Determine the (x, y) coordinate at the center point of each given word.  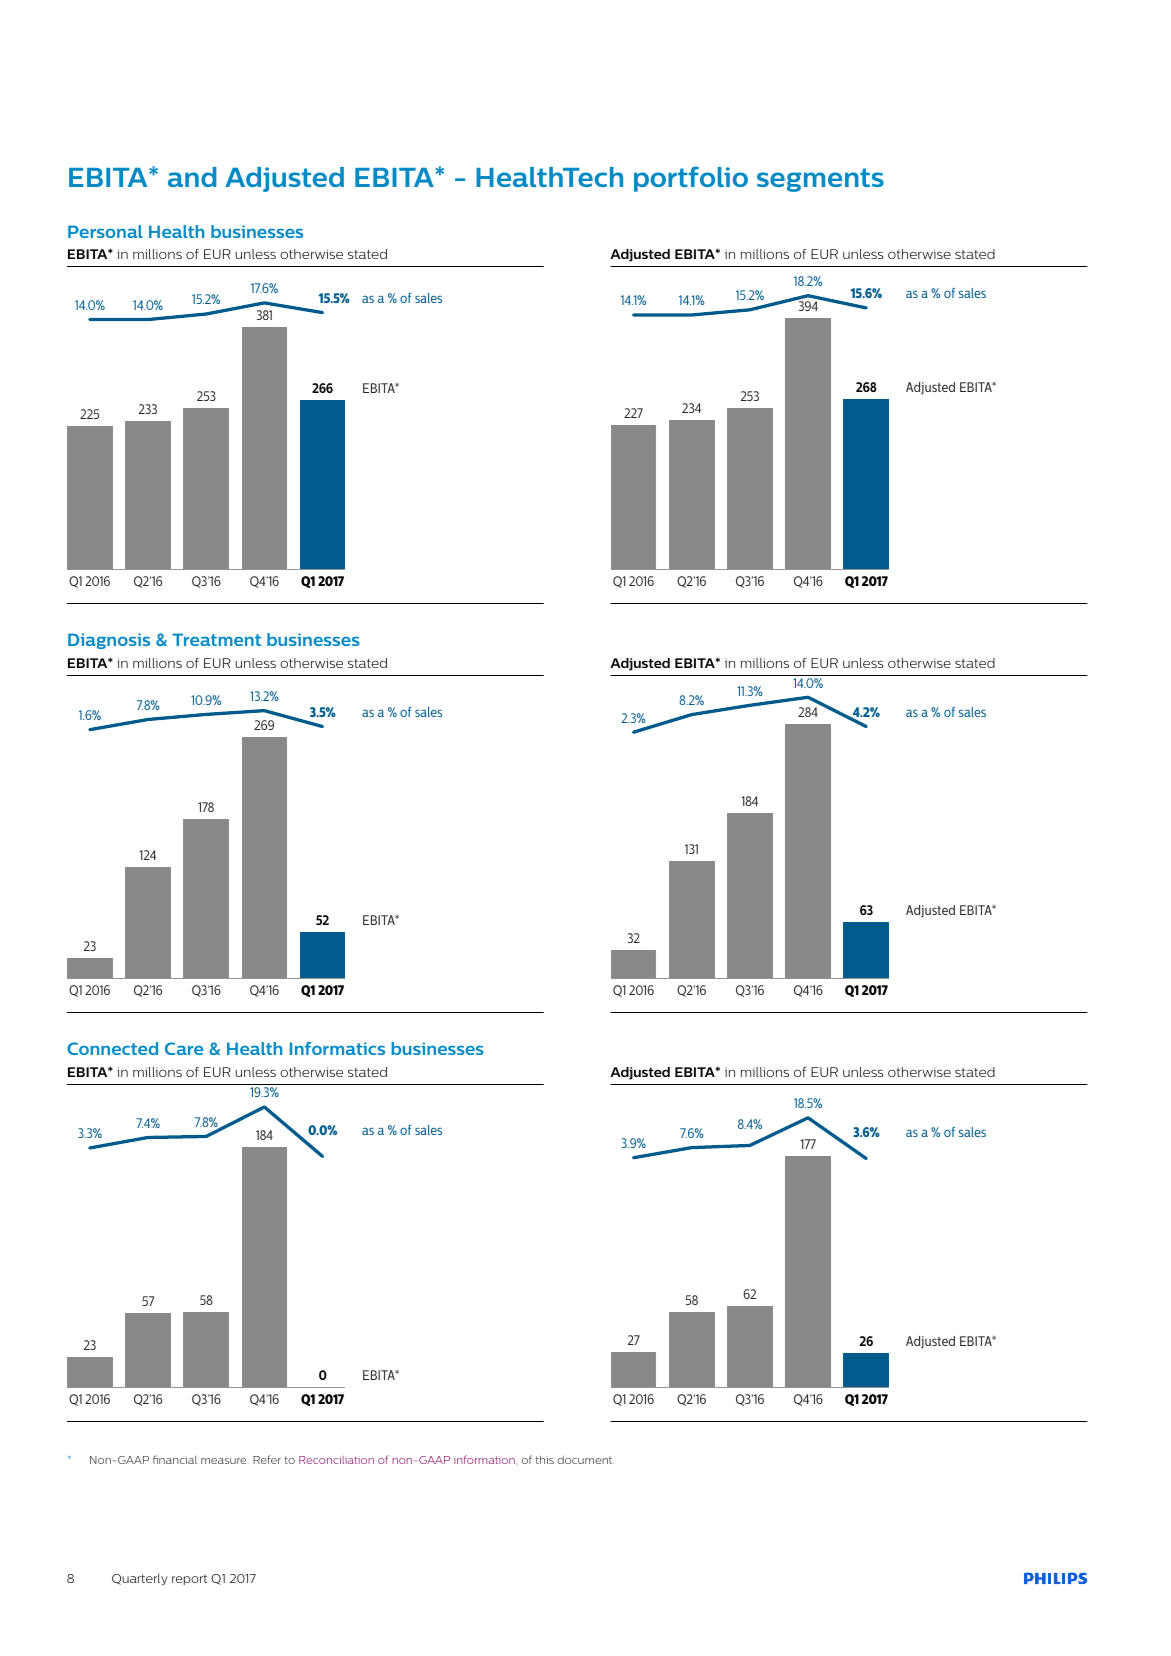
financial (175, 1459)
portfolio (691, 179)
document (586, 1460)
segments (820, 180)
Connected (112, 1048)
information (485, 1459)
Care (184, 1048)
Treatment (216, 639)
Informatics (337, 1048)
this (544, 1460)
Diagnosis (109, 641)
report (189, 1579)
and (192, 177)
